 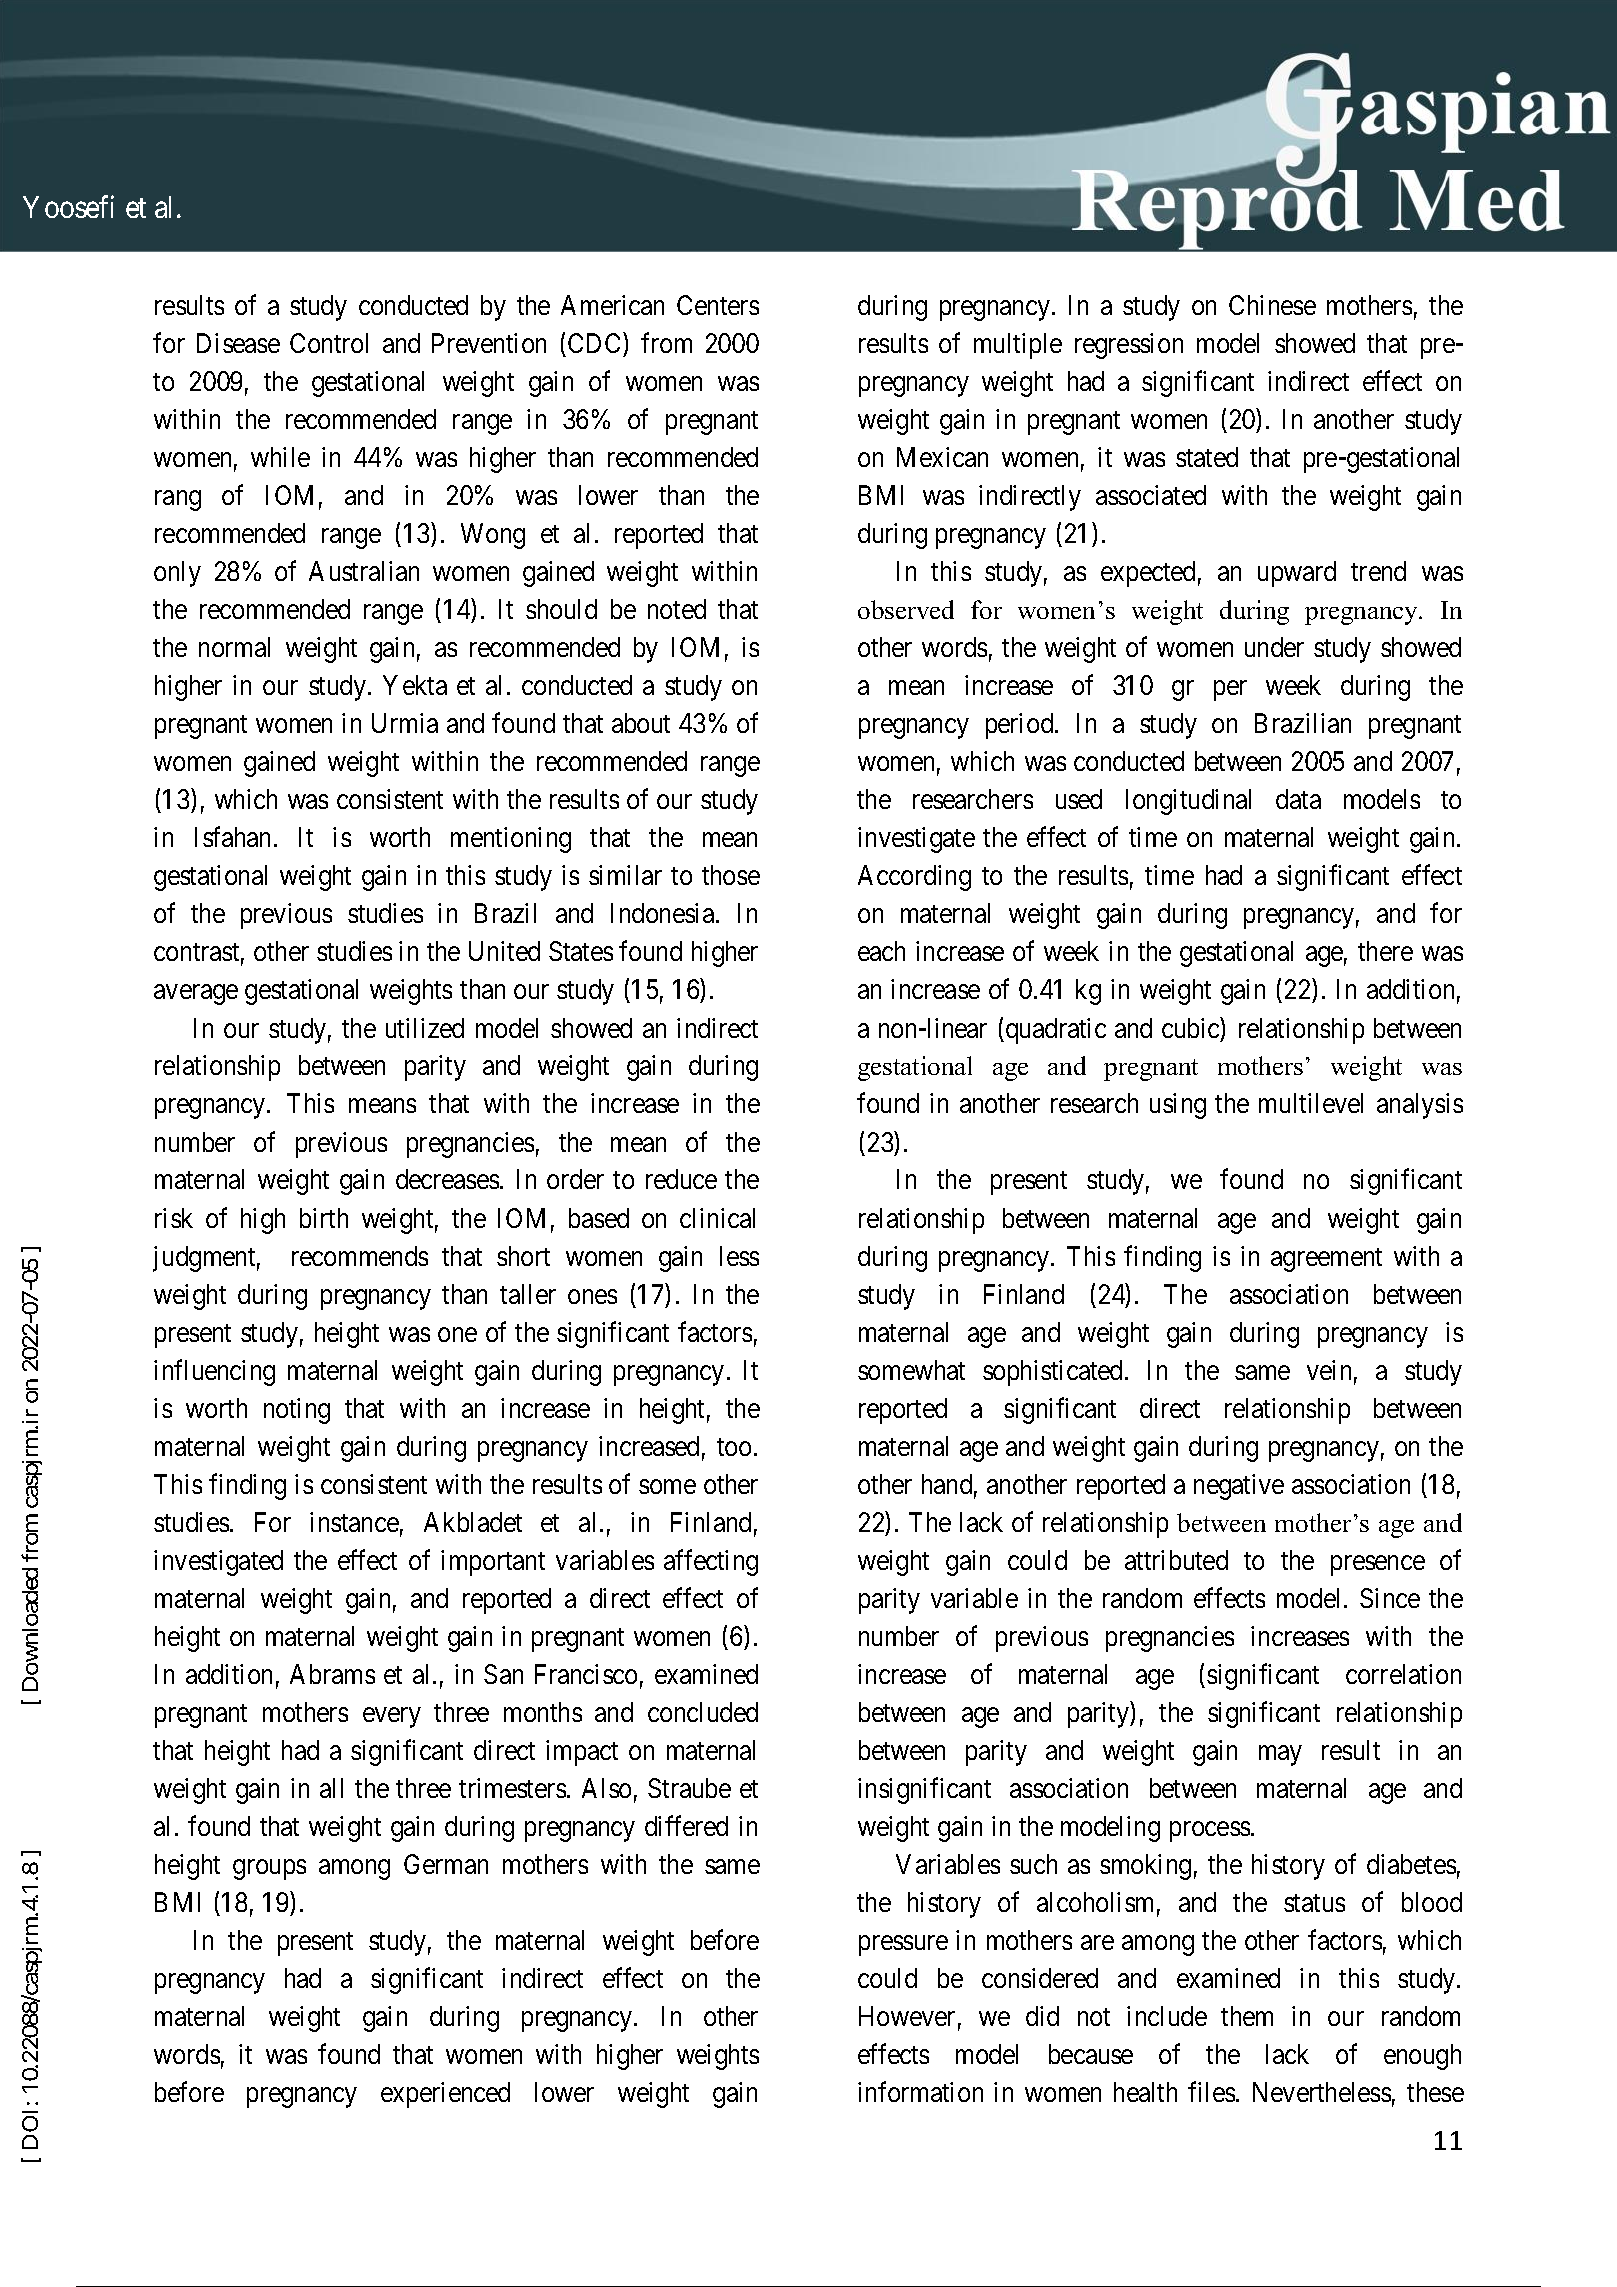 I want to click on information, so click(x=920, y=2092).
